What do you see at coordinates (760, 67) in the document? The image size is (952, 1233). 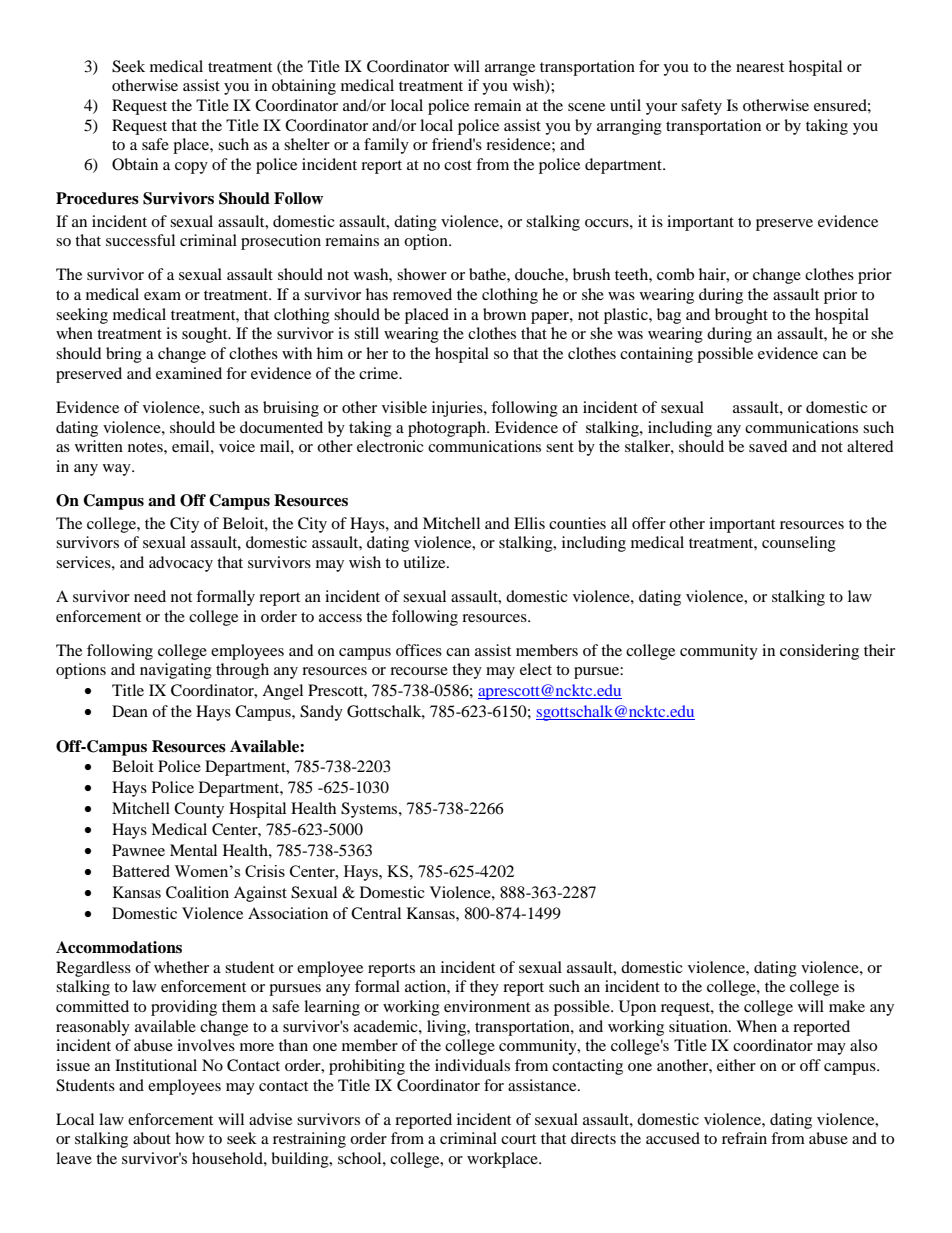 I see `nearest` at bounding box center [760, 67].
